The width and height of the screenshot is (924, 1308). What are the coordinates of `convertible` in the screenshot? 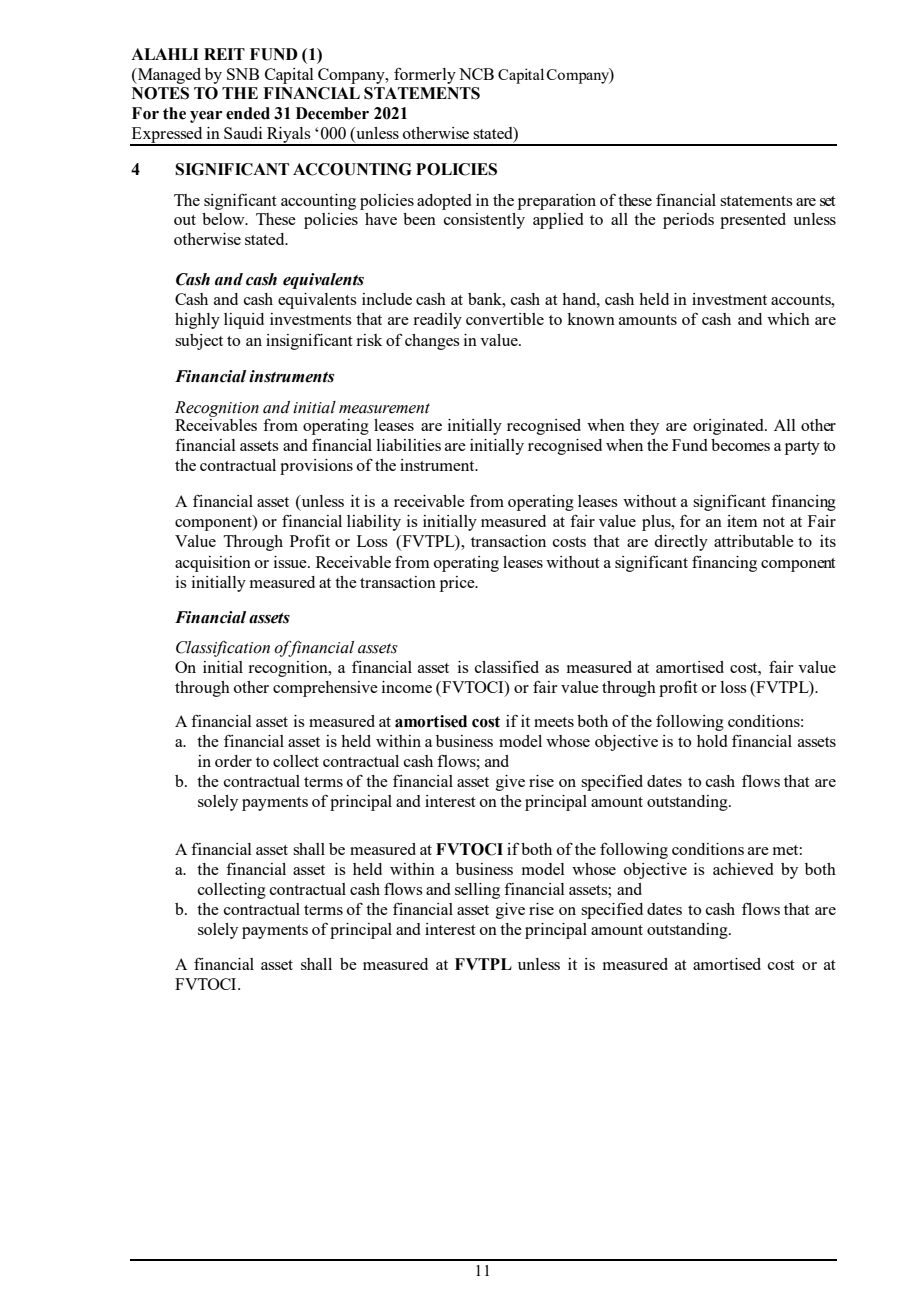 It's located at (505, 319).
